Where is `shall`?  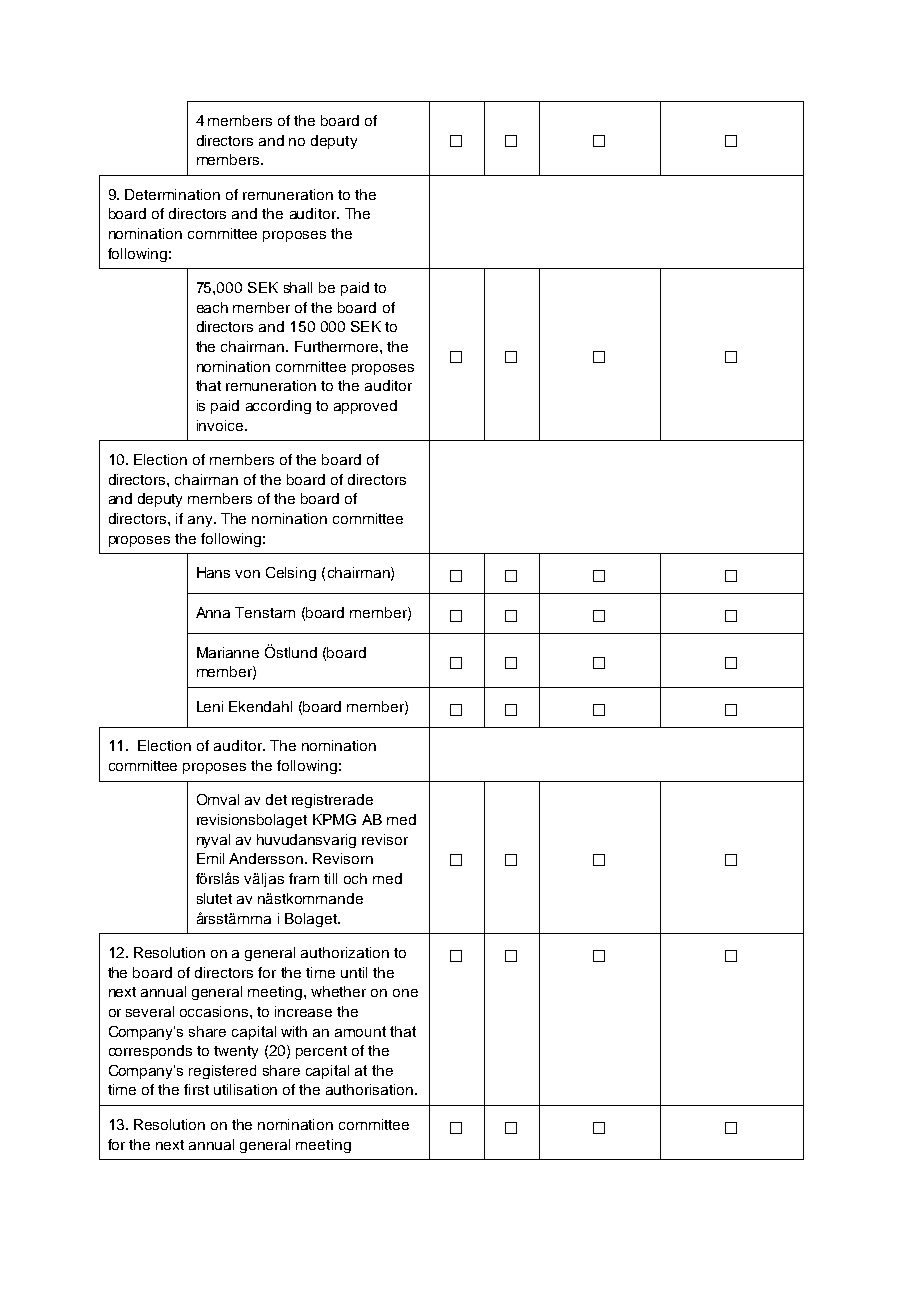
shall is located at coordinates (298, 287).
